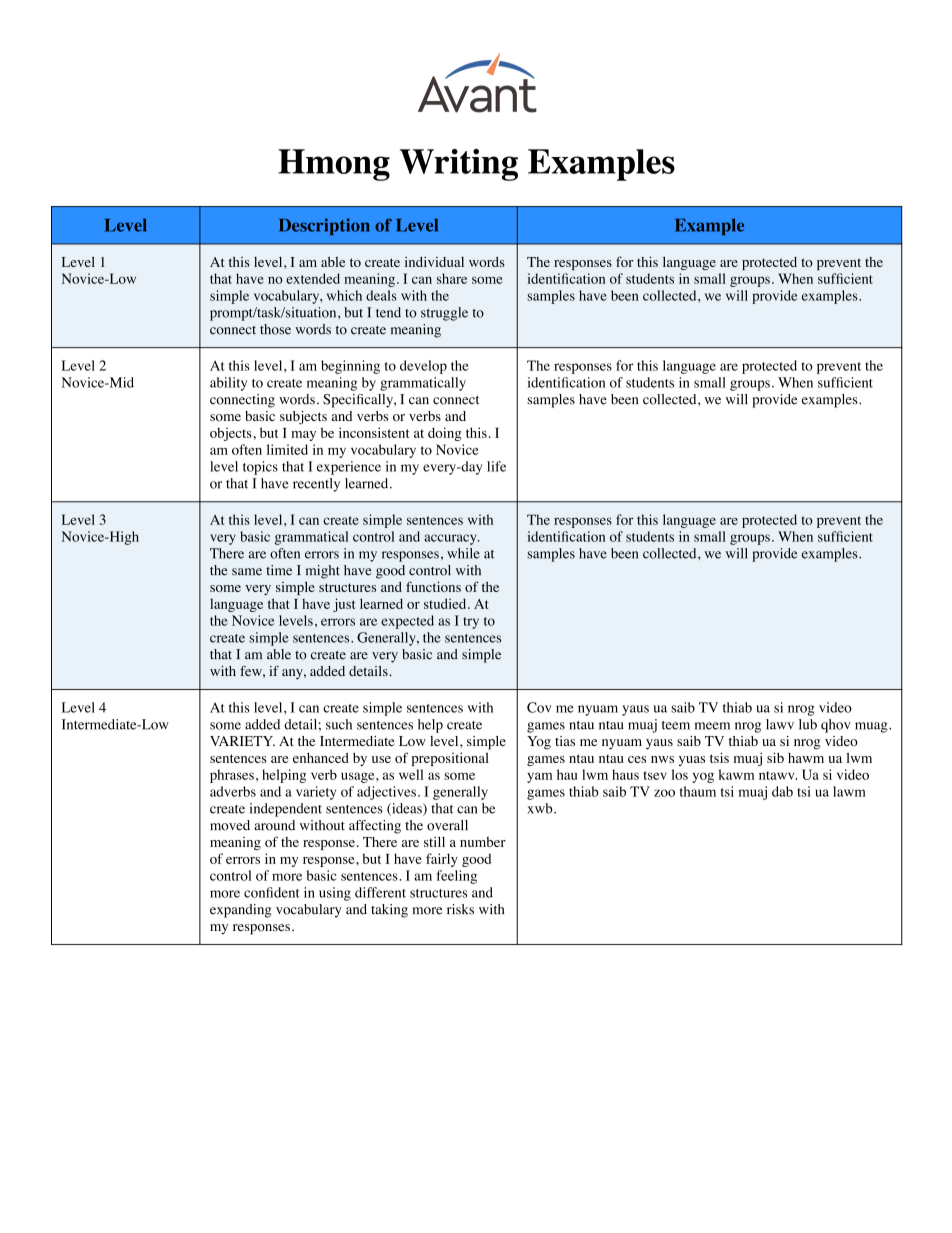  What do you see at coordinates (272, 892) in the document?
I see `confident` at bounding box center [272, 892].
